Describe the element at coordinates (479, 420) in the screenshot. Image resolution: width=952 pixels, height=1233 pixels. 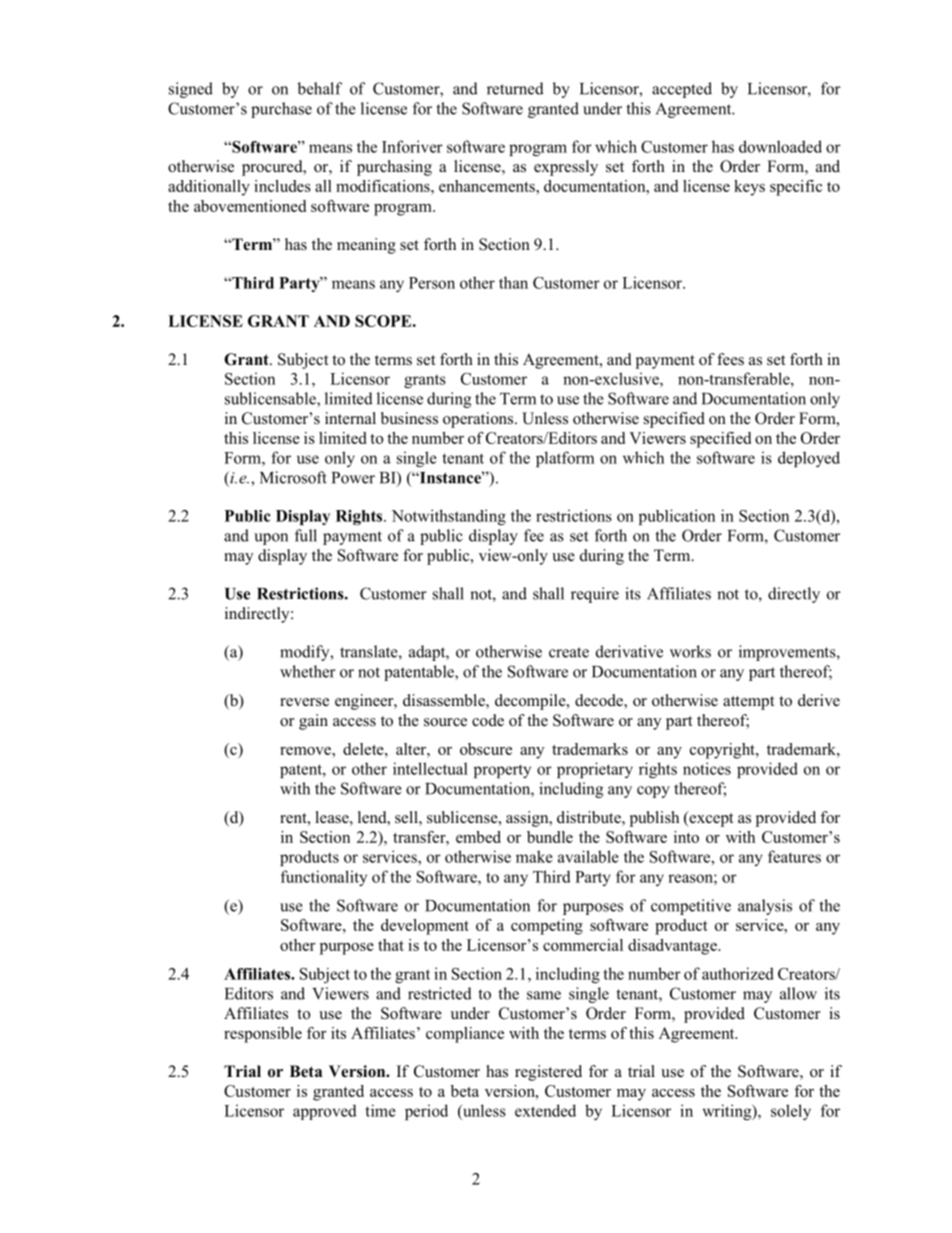
I see `operations` at that location.
